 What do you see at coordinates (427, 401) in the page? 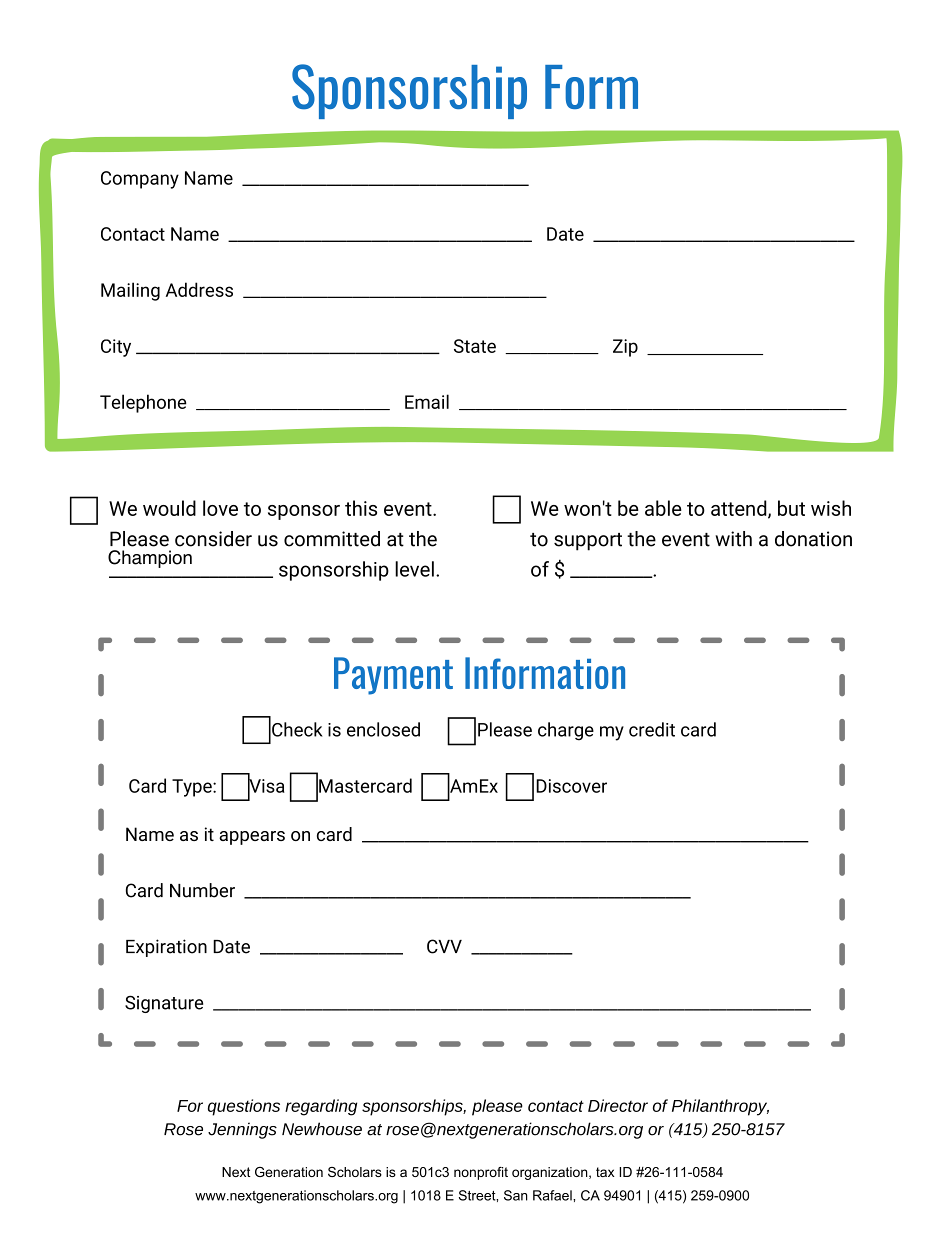
I see `Email` at bounding box center [427, 401].
